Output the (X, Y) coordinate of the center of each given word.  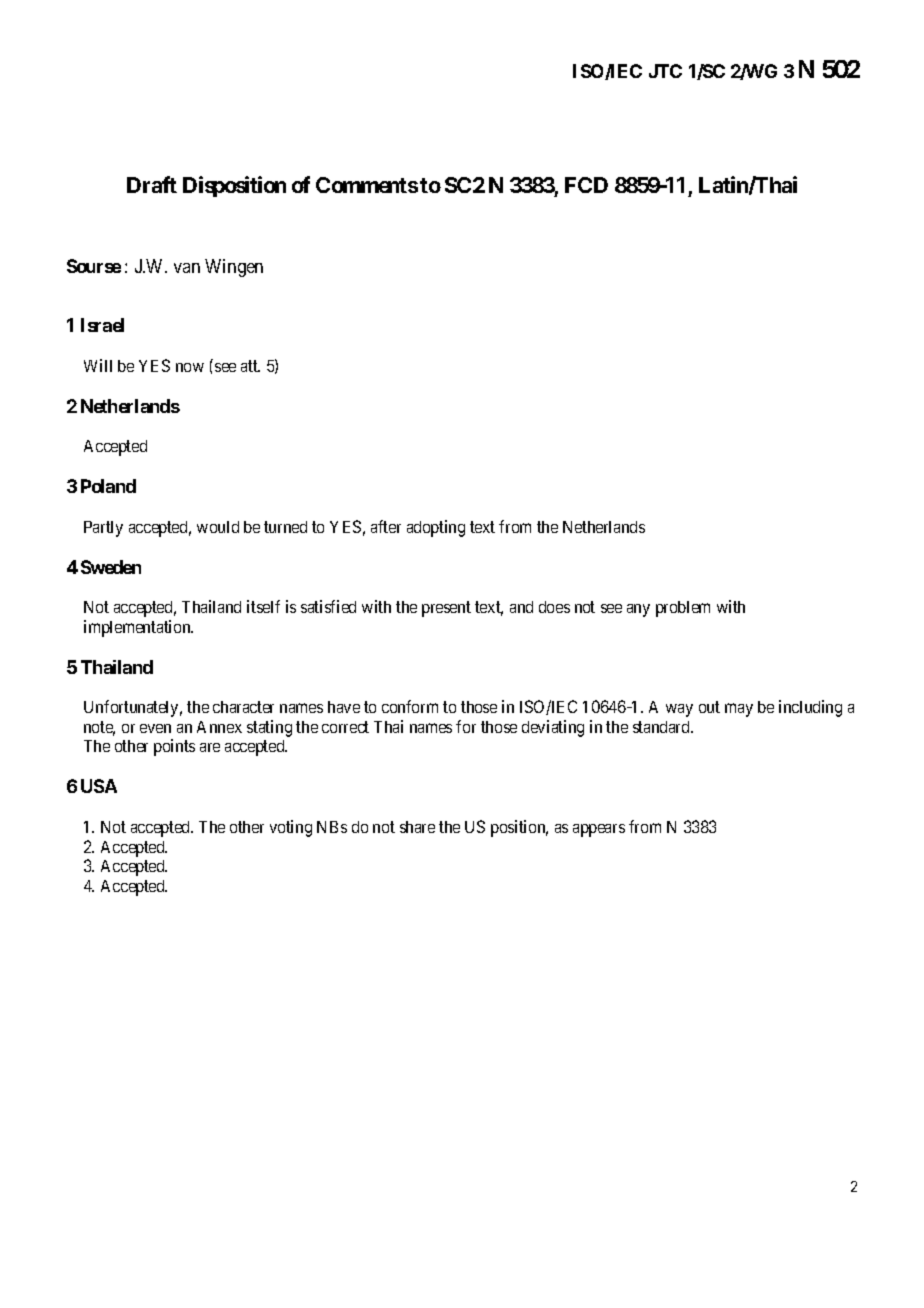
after (386, 526)
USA (99, 786)
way (679, 710)
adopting (436, 528)
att (250, 366)
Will (98, 365)
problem (683, 609)
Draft (152, 184)
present (446, 609)
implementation (138, 628)
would (218, 527)
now (190, 367)
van (187, 268)
